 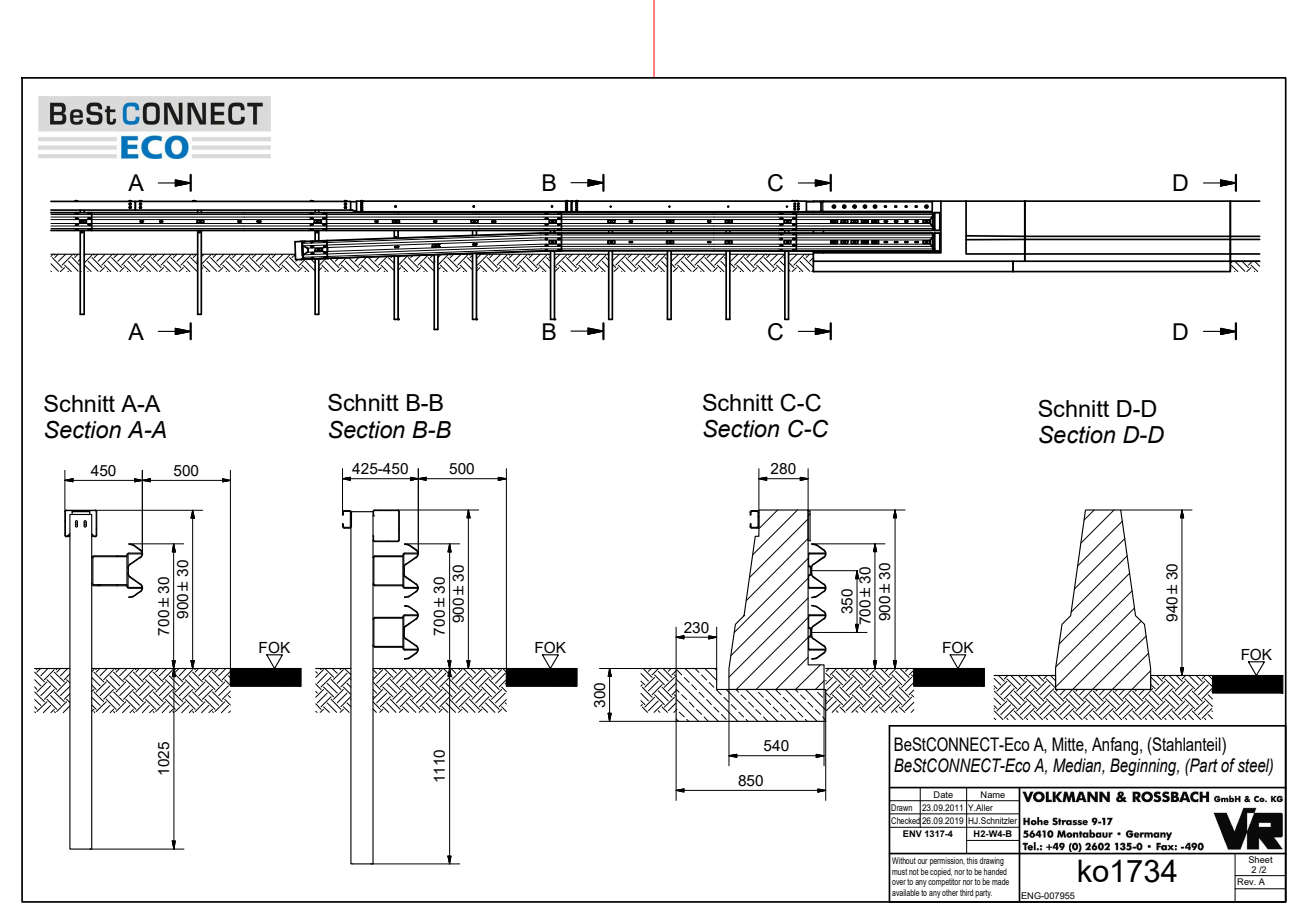 What do you see at coordinates (922, 861) in the page?
I see `our` at bounding box center [922, 861].
